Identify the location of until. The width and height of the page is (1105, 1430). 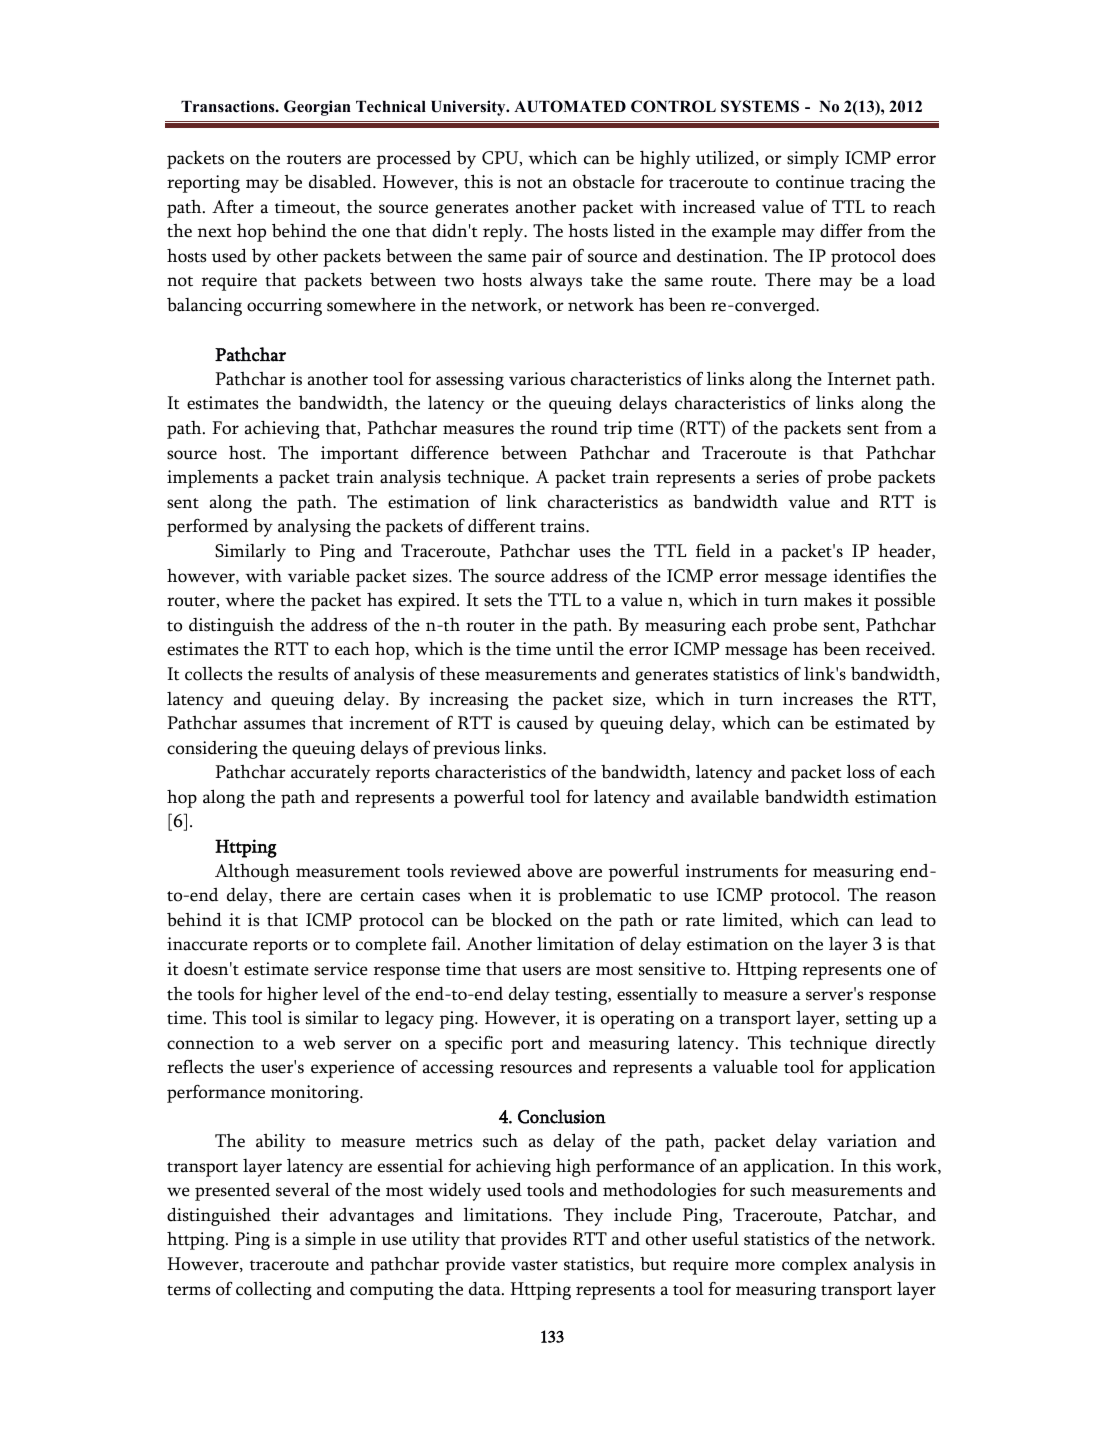
(575, 648).
